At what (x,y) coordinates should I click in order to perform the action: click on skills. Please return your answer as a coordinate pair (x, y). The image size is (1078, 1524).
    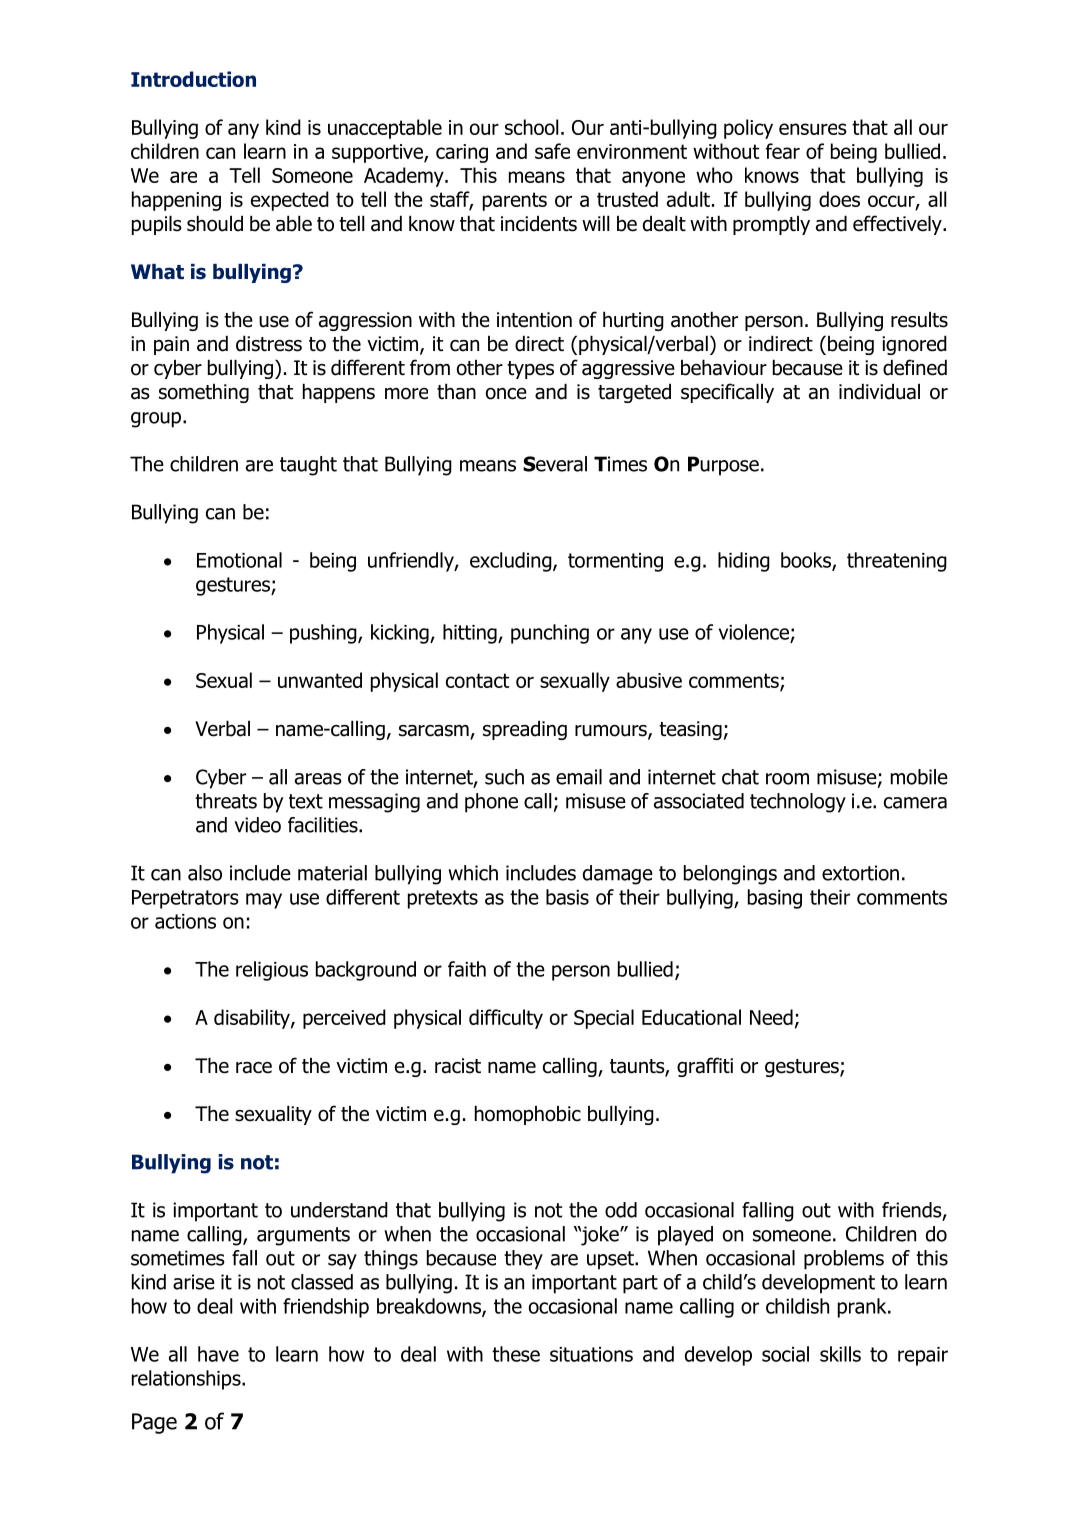
    Looking at the image, I should click on (840, 1354).
